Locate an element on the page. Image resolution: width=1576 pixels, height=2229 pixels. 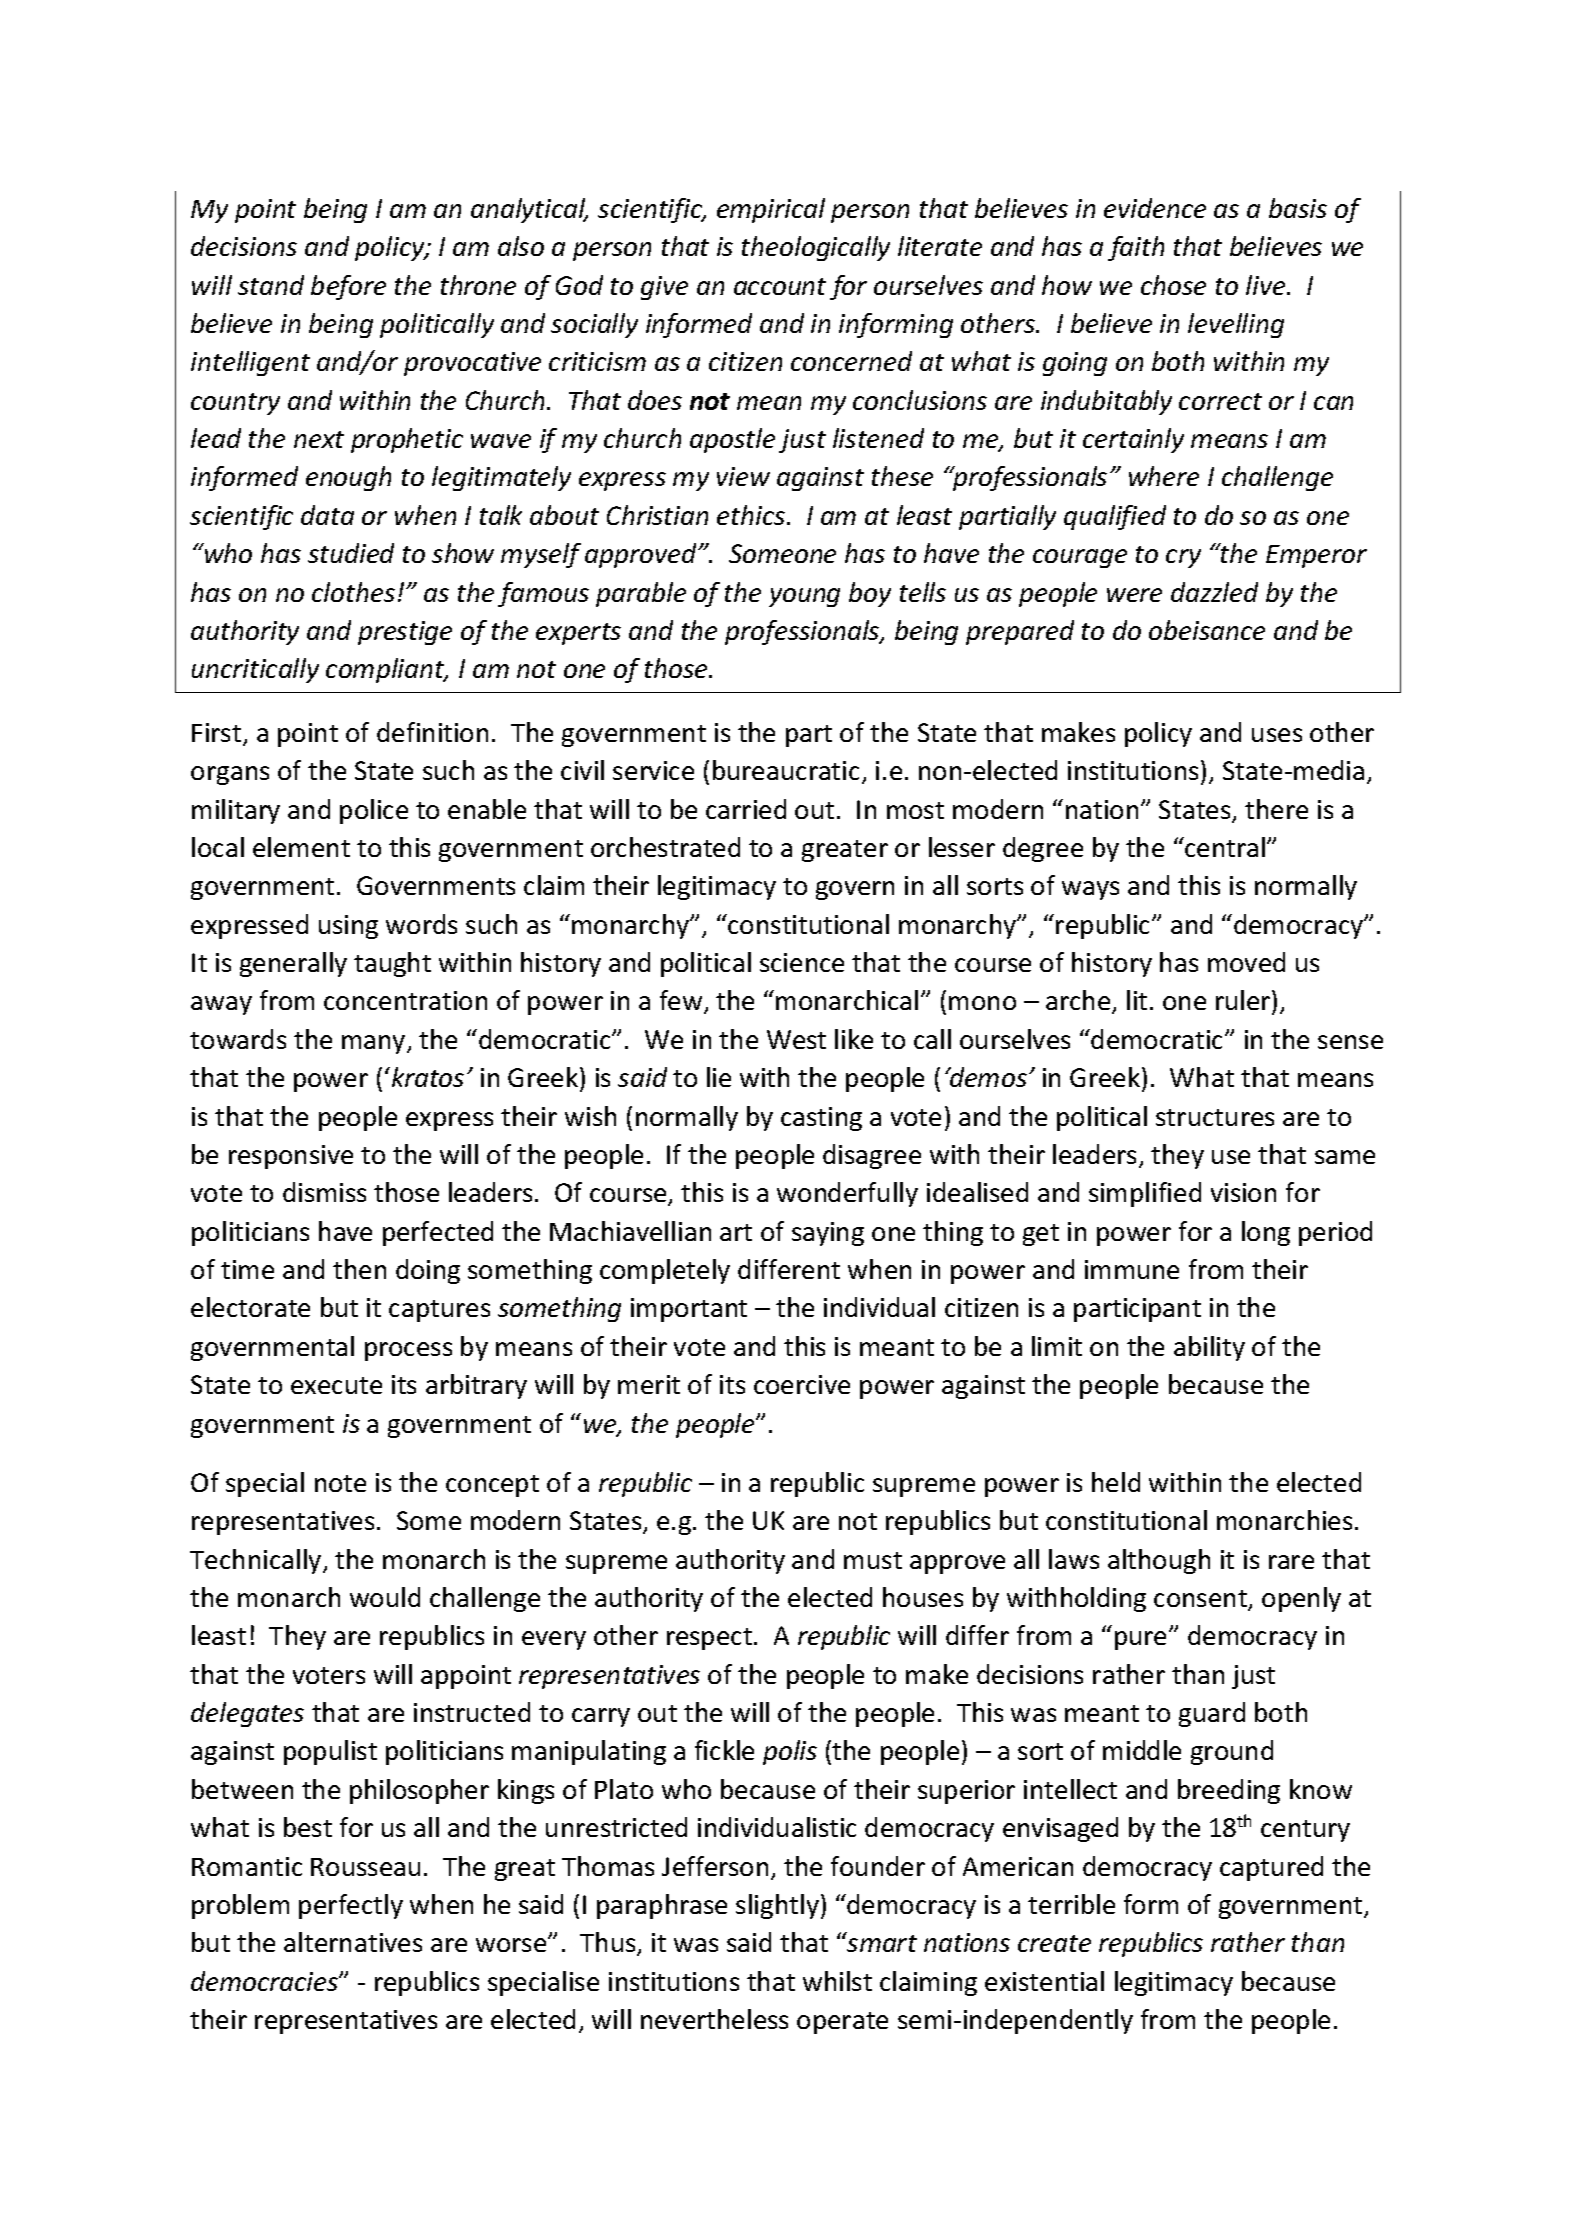
responsive is located at coordinates (291, 1157).
